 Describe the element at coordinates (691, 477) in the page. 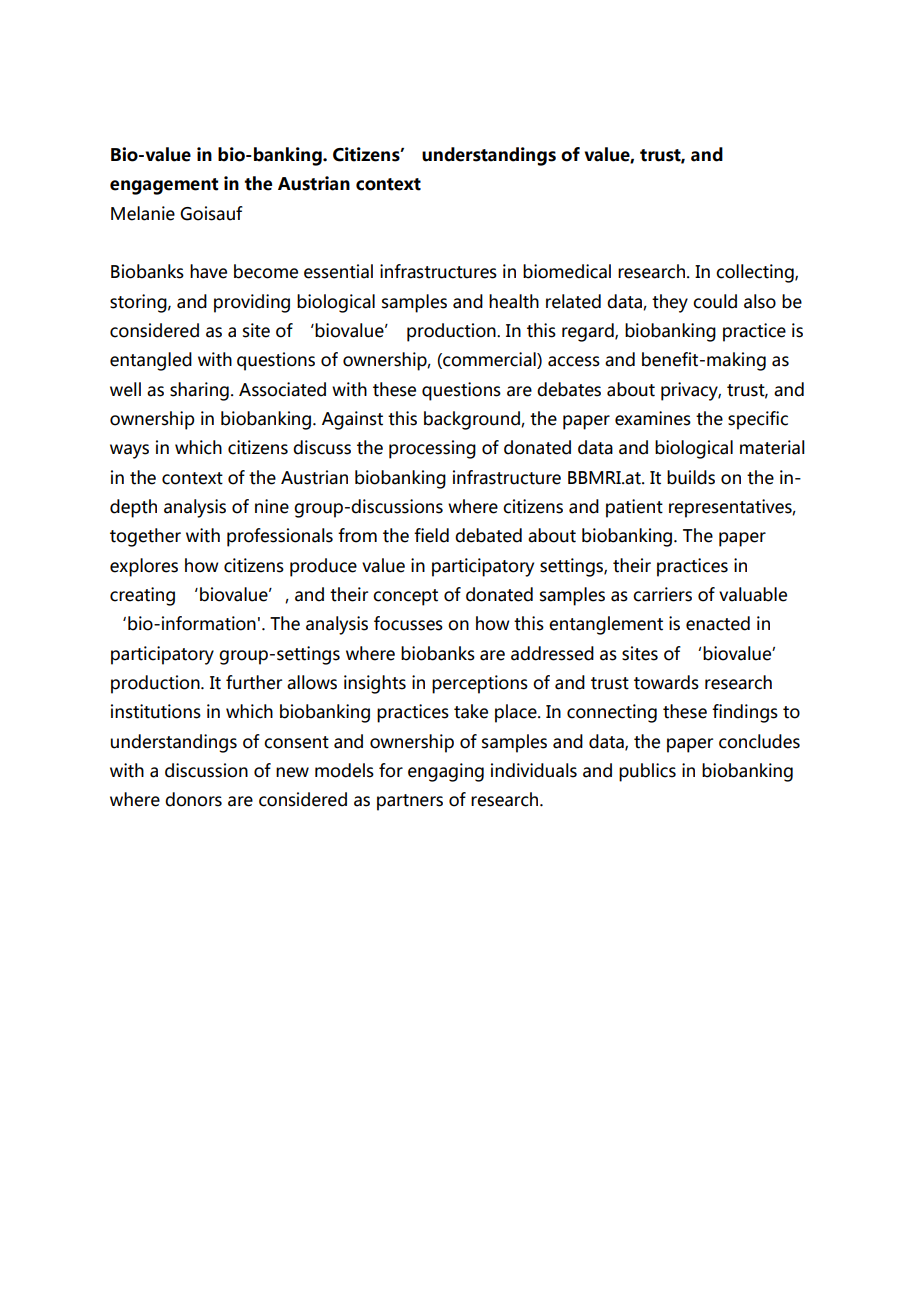

I see `builds` at that location.
